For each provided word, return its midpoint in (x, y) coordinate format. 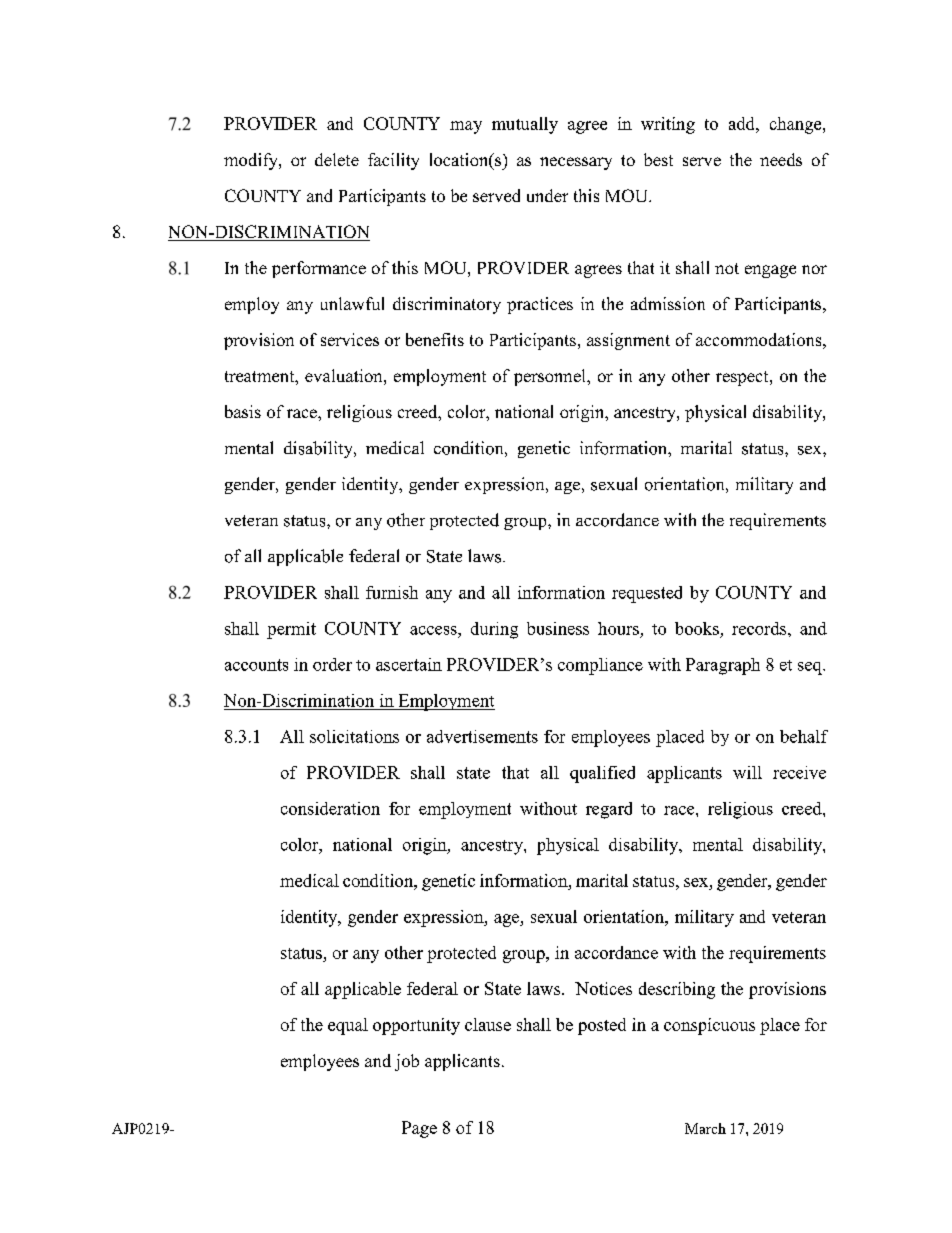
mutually (525, 125)
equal (348, 1026)
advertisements (482, 736)
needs (781, 159)
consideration (330, 808)
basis (243, 411)
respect (743, 378)
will (747, 772)
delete (337, 159)
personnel (551, 377)
